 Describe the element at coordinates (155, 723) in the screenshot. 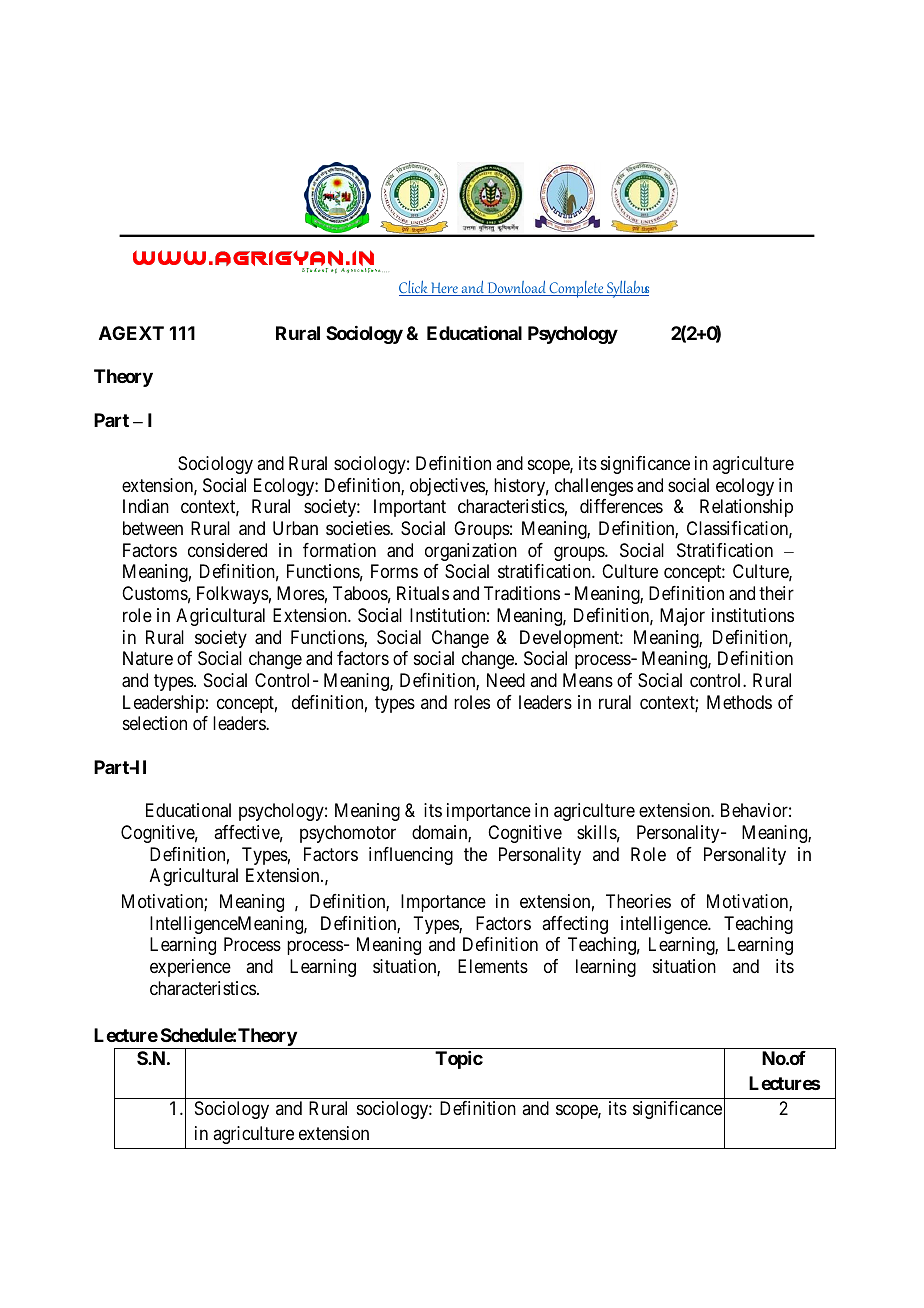

I see `selection` at that location.
